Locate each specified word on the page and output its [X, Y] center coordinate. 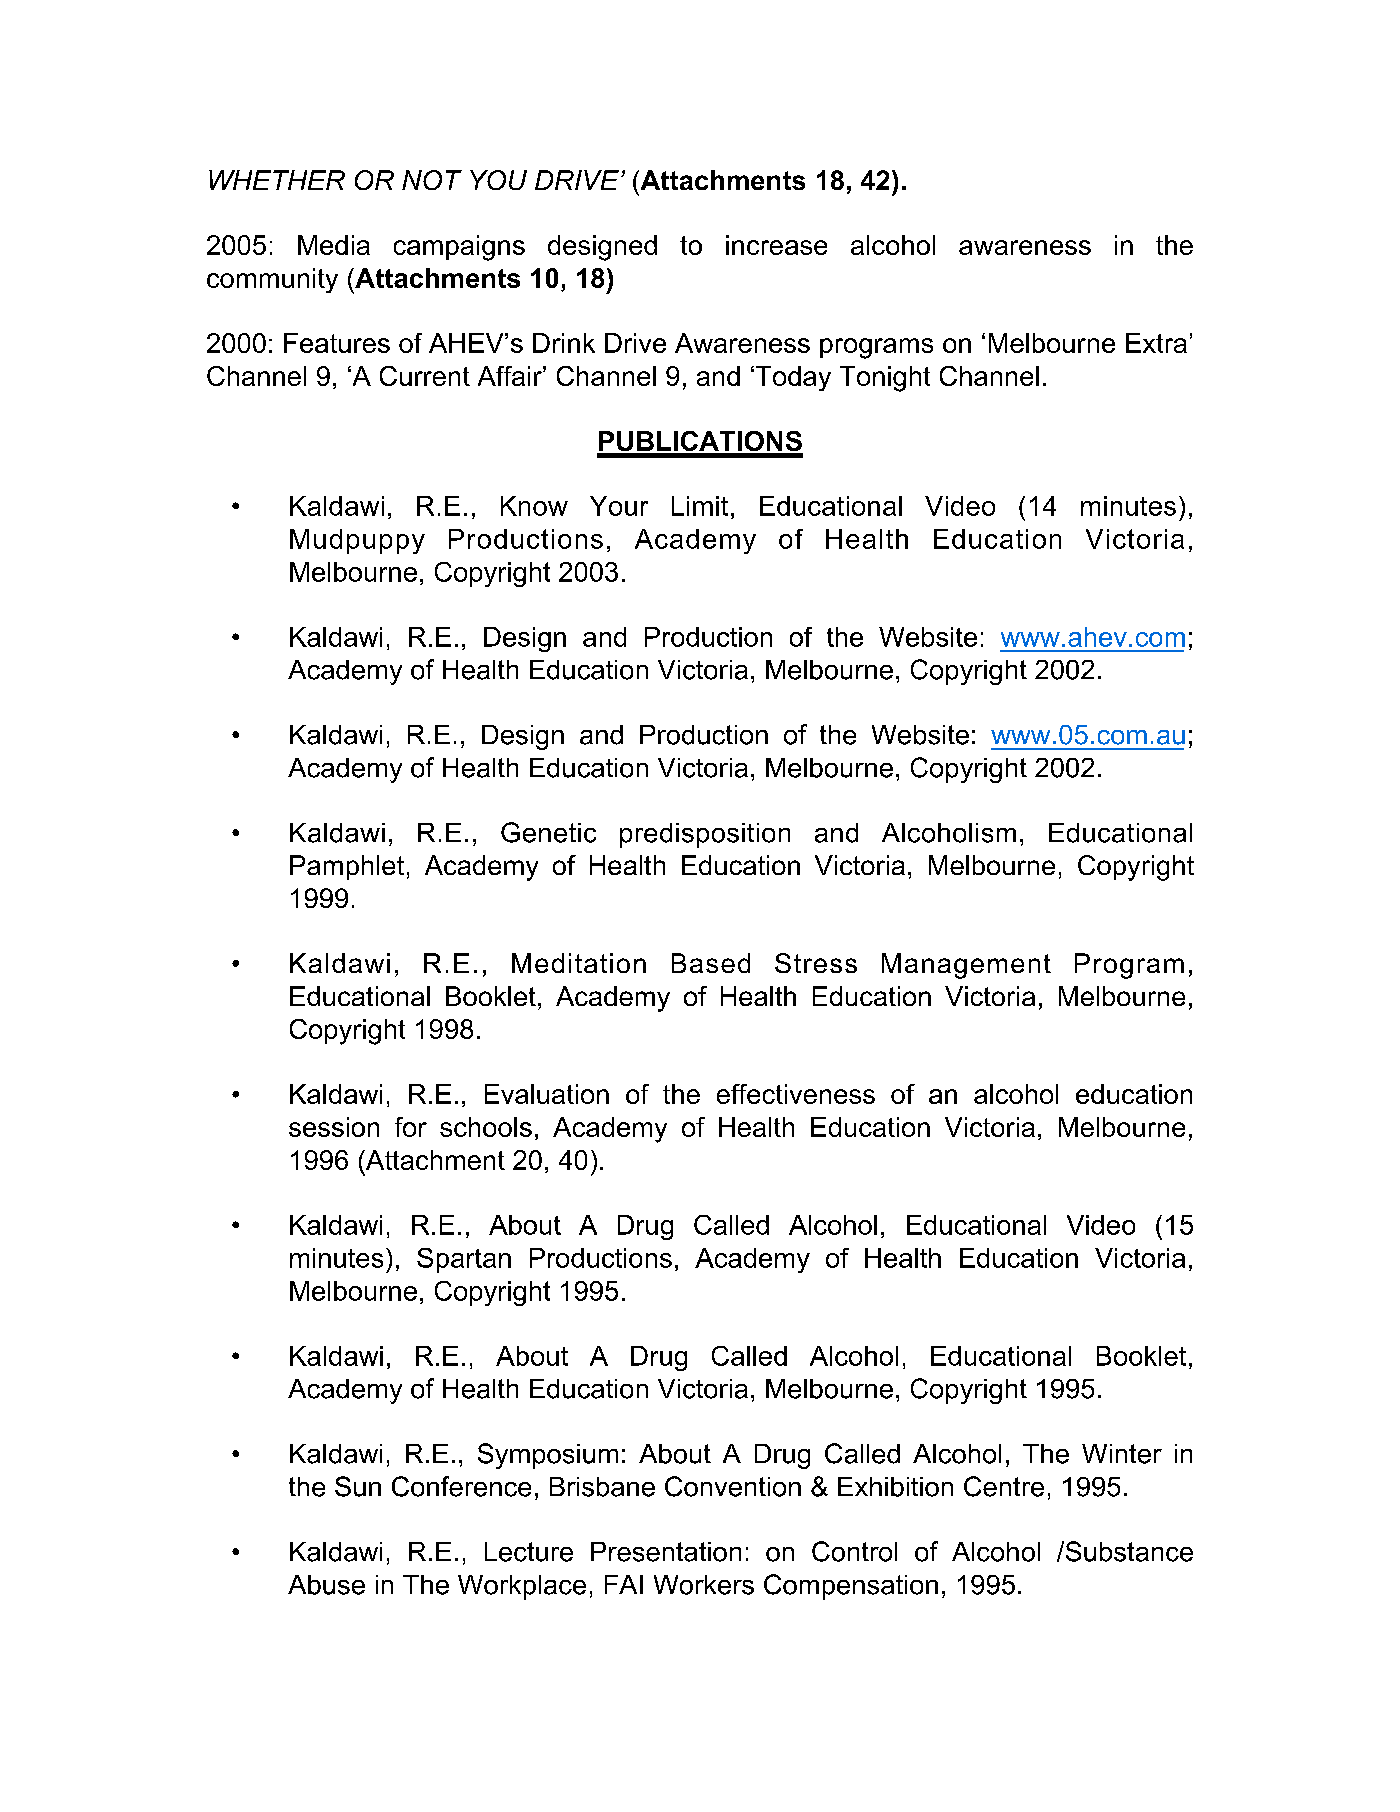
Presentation [666, 1552]
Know [534, 506]
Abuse [326, 1585]
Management [966, 966]
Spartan [464, 1260]
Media [334, 245]
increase [776, 245]
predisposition [705, 835]
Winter [1122, 1454]
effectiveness [796, 1094]
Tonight [885, 379]
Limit [700, 506]
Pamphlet [347, 867]
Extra [1156, 343]
